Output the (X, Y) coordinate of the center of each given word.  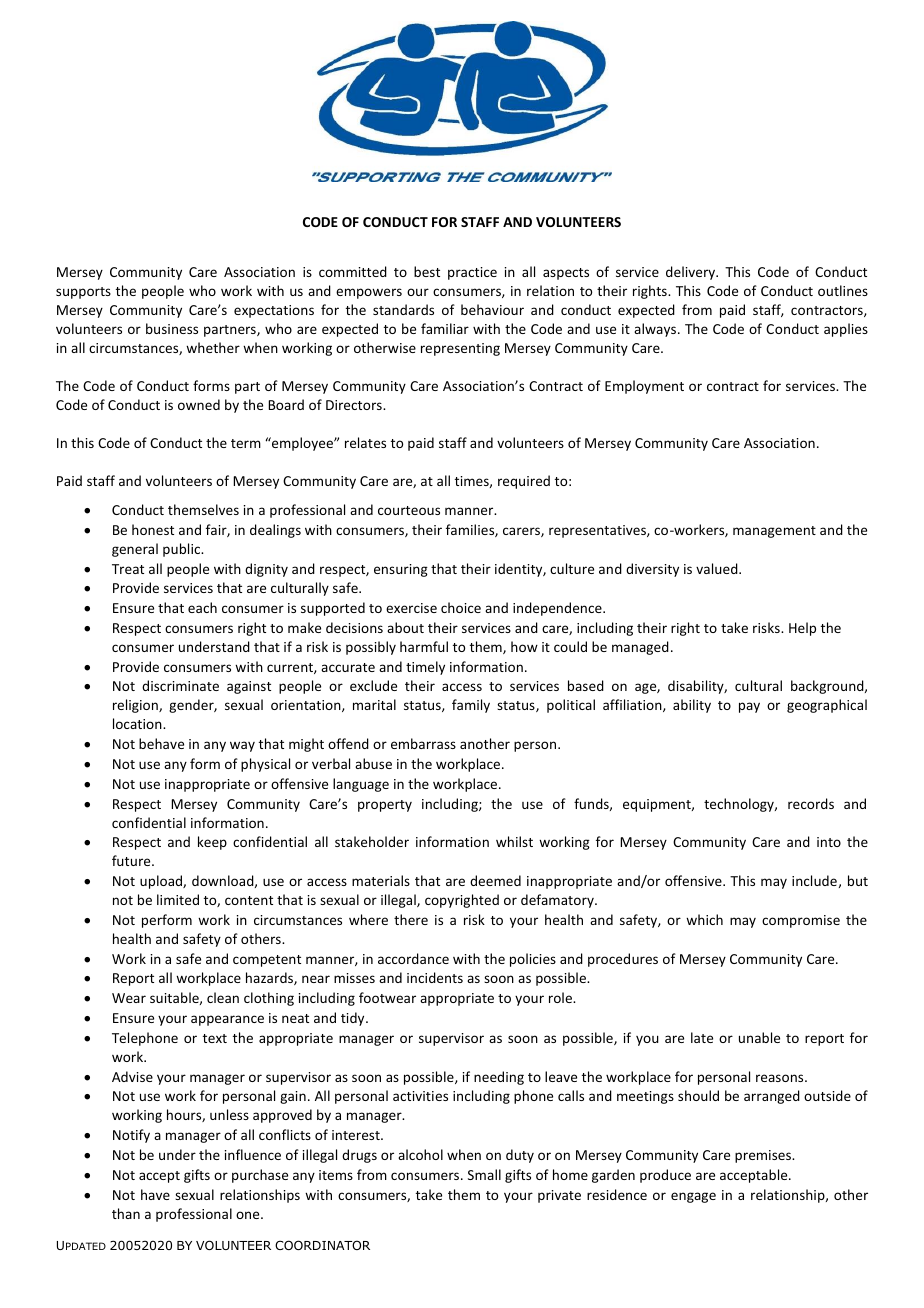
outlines (843, 290)
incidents (435, 977)
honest (153, 529)
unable (759, 1037)
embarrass (423, 743)
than (126, 1213)
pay (749, 707)
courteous (409, 510)
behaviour (492, 309)
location (138, 723)
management (774, 532)
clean (223, 997)
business (172, 328)
